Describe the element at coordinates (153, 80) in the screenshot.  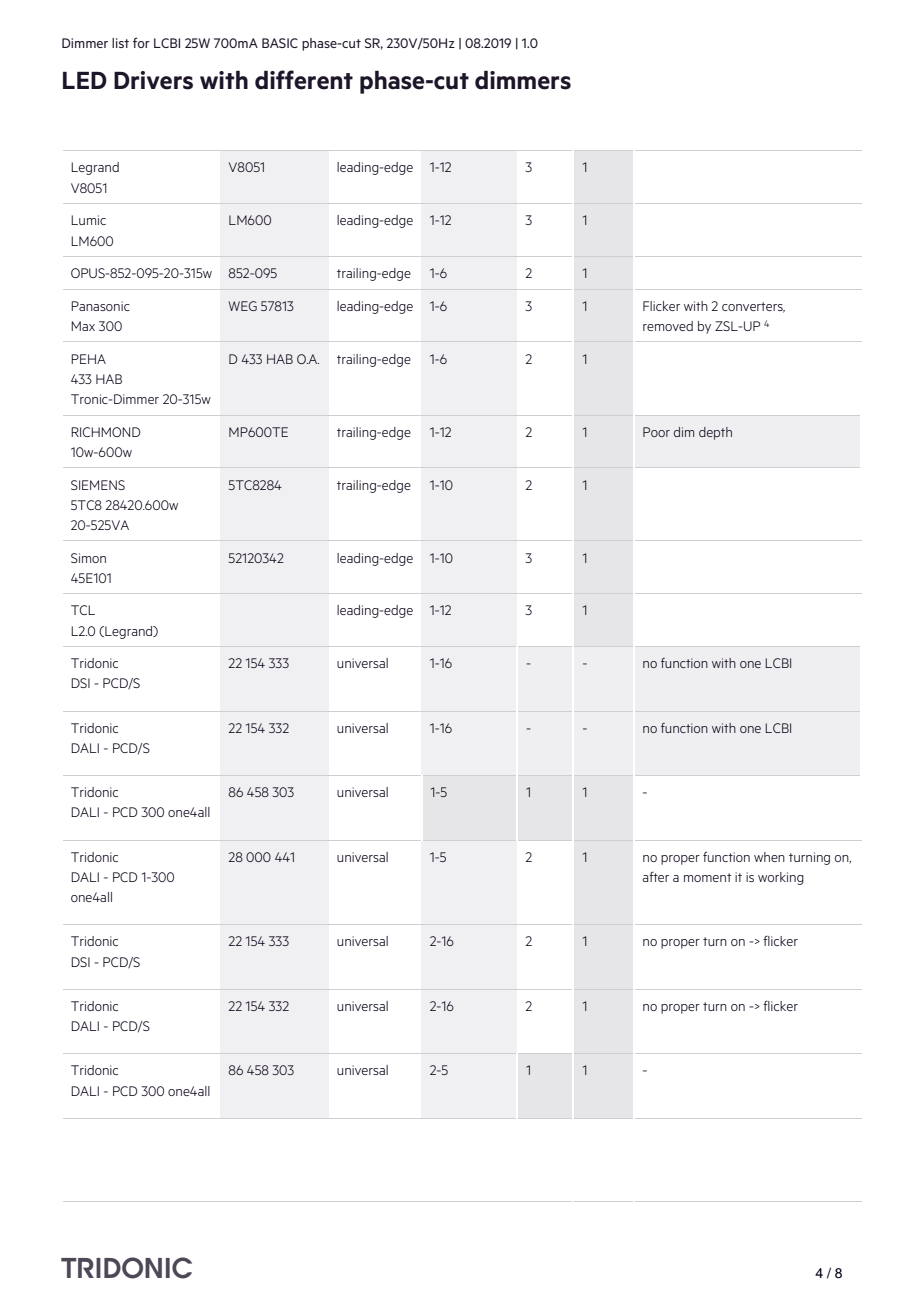
I see `Drivers` at that location.
